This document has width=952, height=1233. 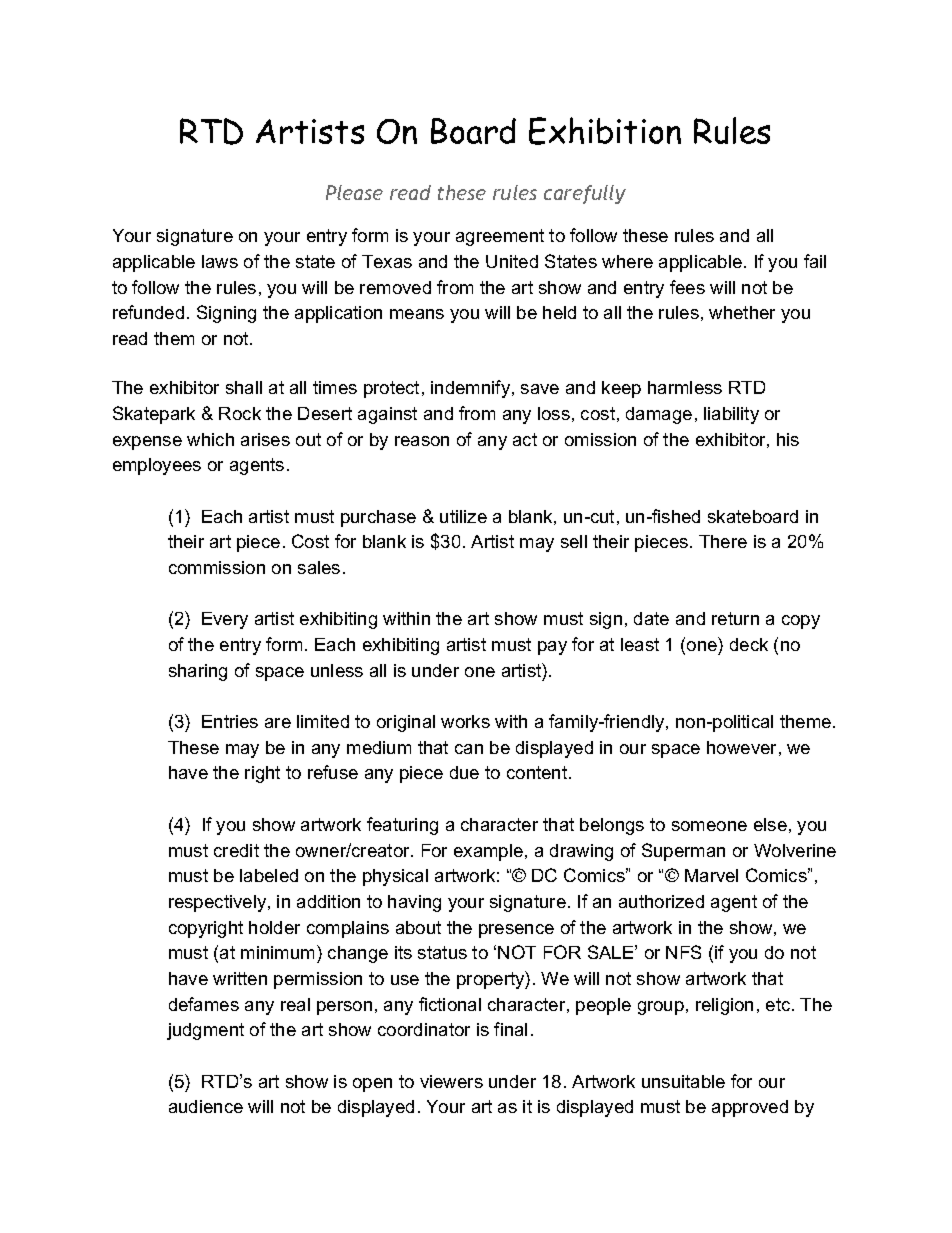 I want to click on Exhibition, so click(x=605, y=131).
